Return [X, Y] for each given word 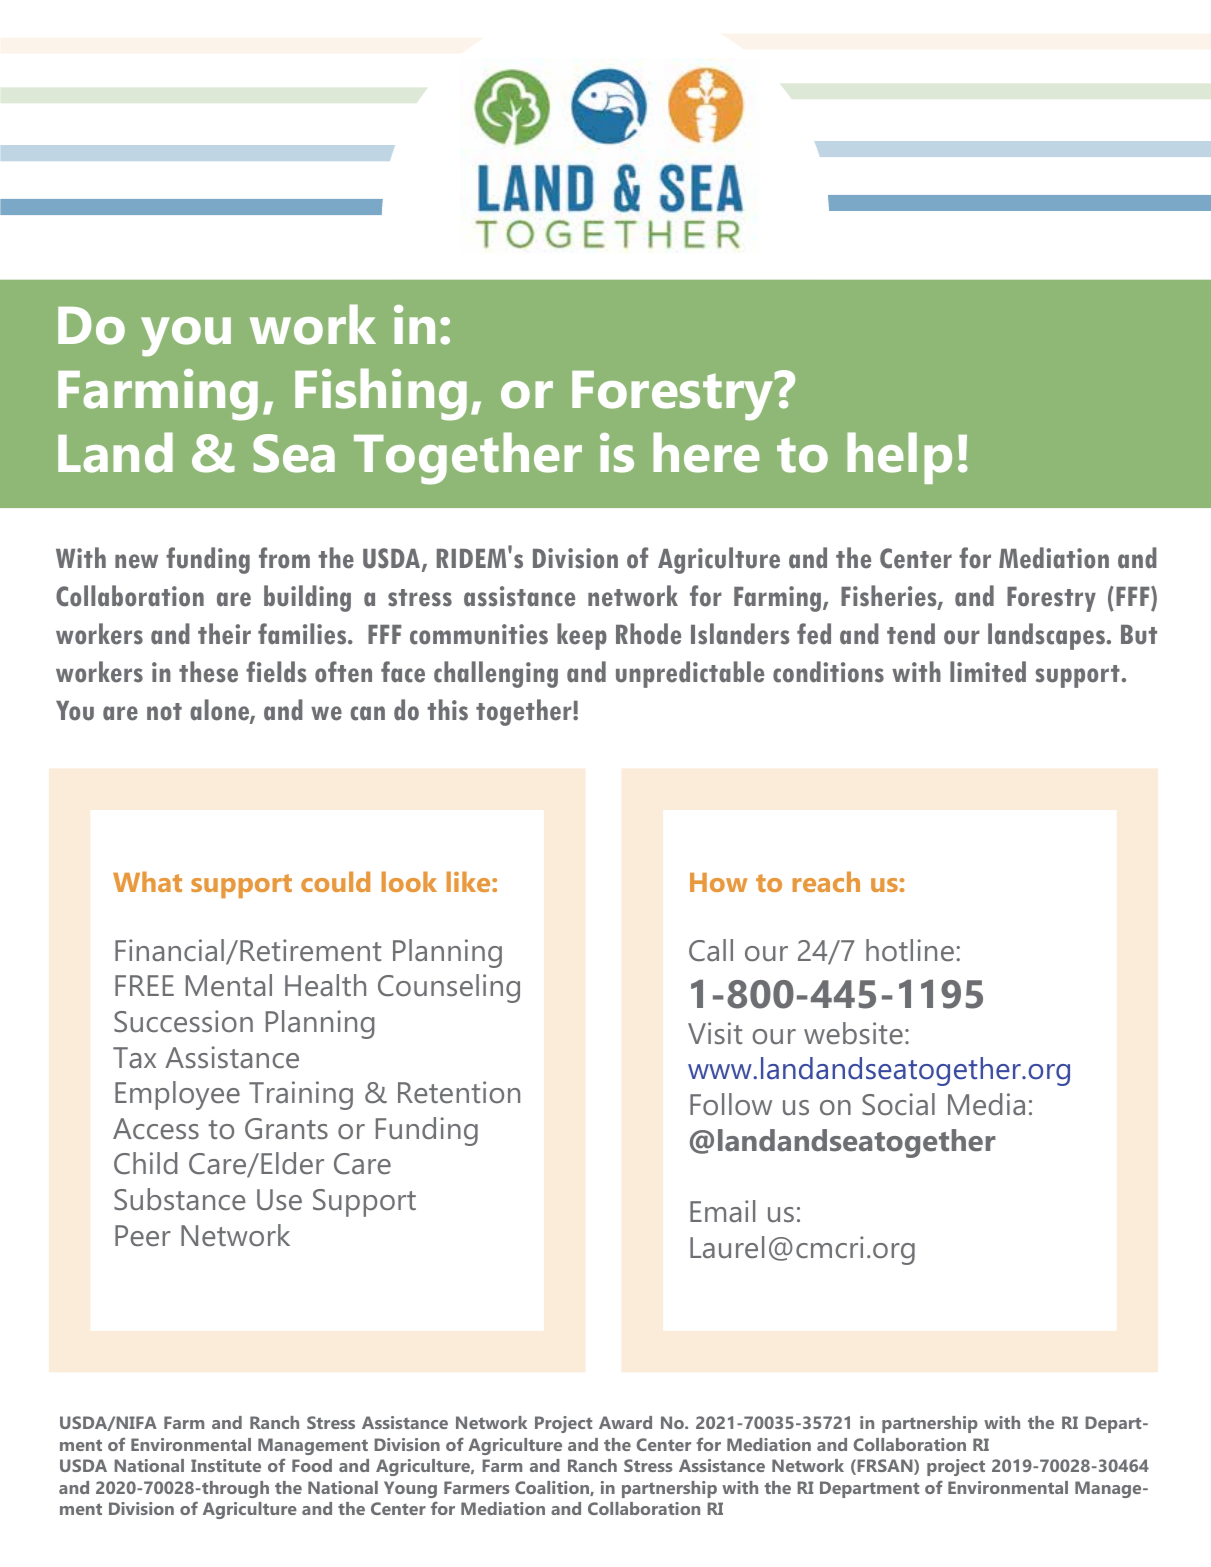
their [224, 634]
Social [898, 1104]
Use [279, 1200]
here [706, 452]
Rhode [648, 634]
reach [826, 881]
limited [988, 672]
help [899, 458]
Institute [226, 1465]
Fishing [381, 394]
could [335, 881]
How [718, 882]
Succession [183, 1021]
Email [722, 1211]
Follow [731, 1104]
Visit [715, 1033]
